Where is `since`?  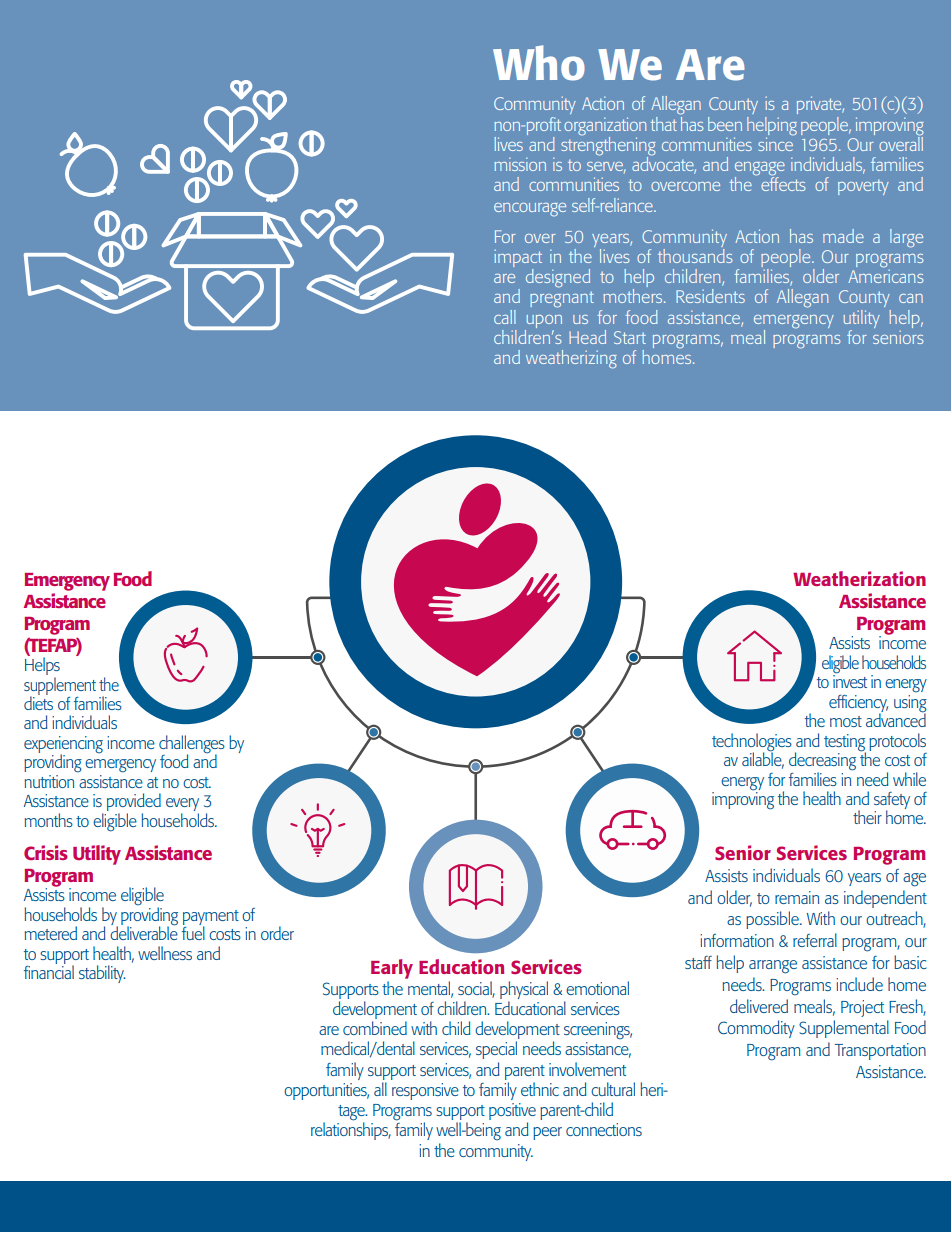 since is located at coordinates (776, 143).
